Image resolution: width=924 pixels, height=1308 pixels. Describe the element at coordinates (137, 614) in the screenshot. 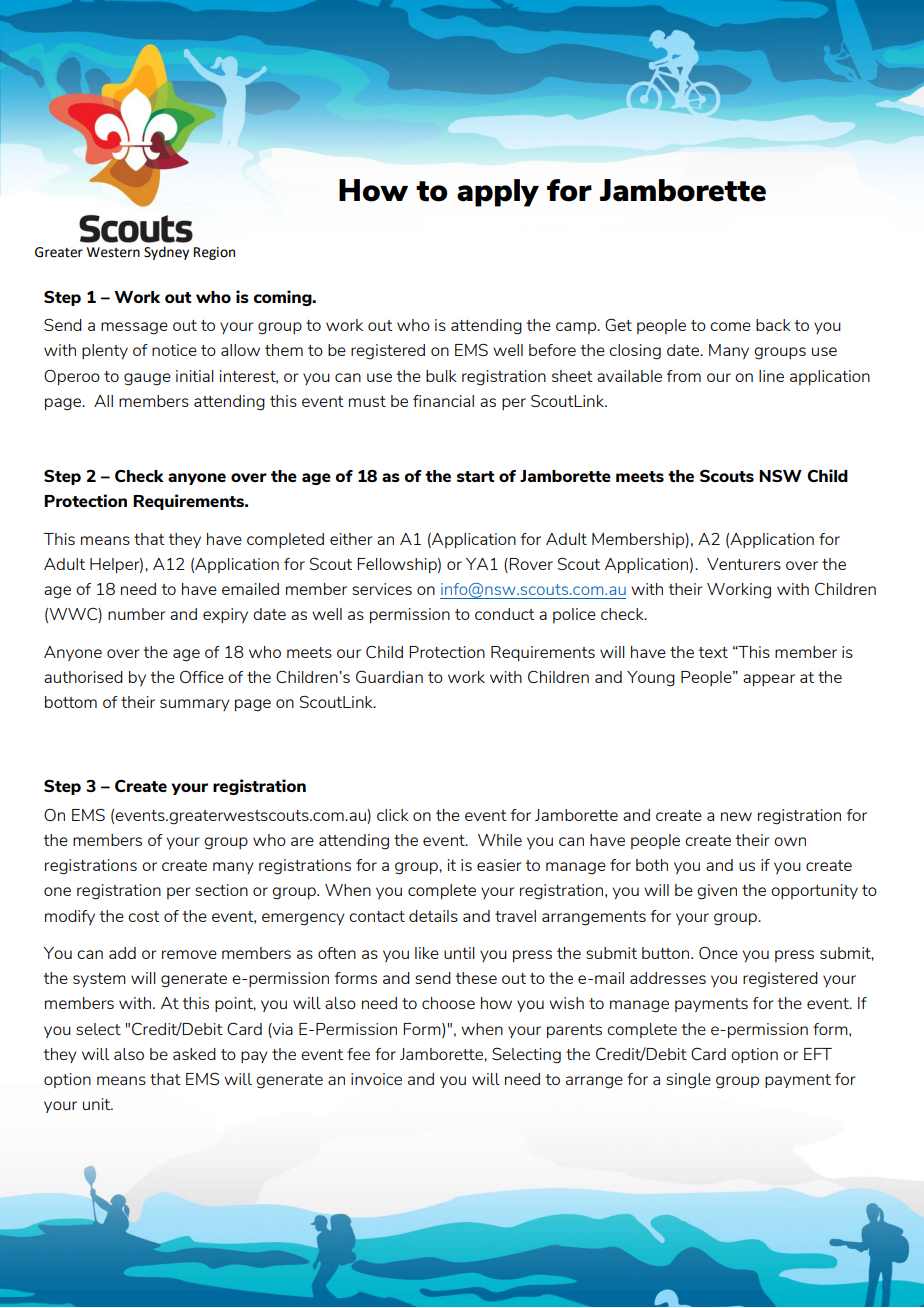

I see `number` at that location.
